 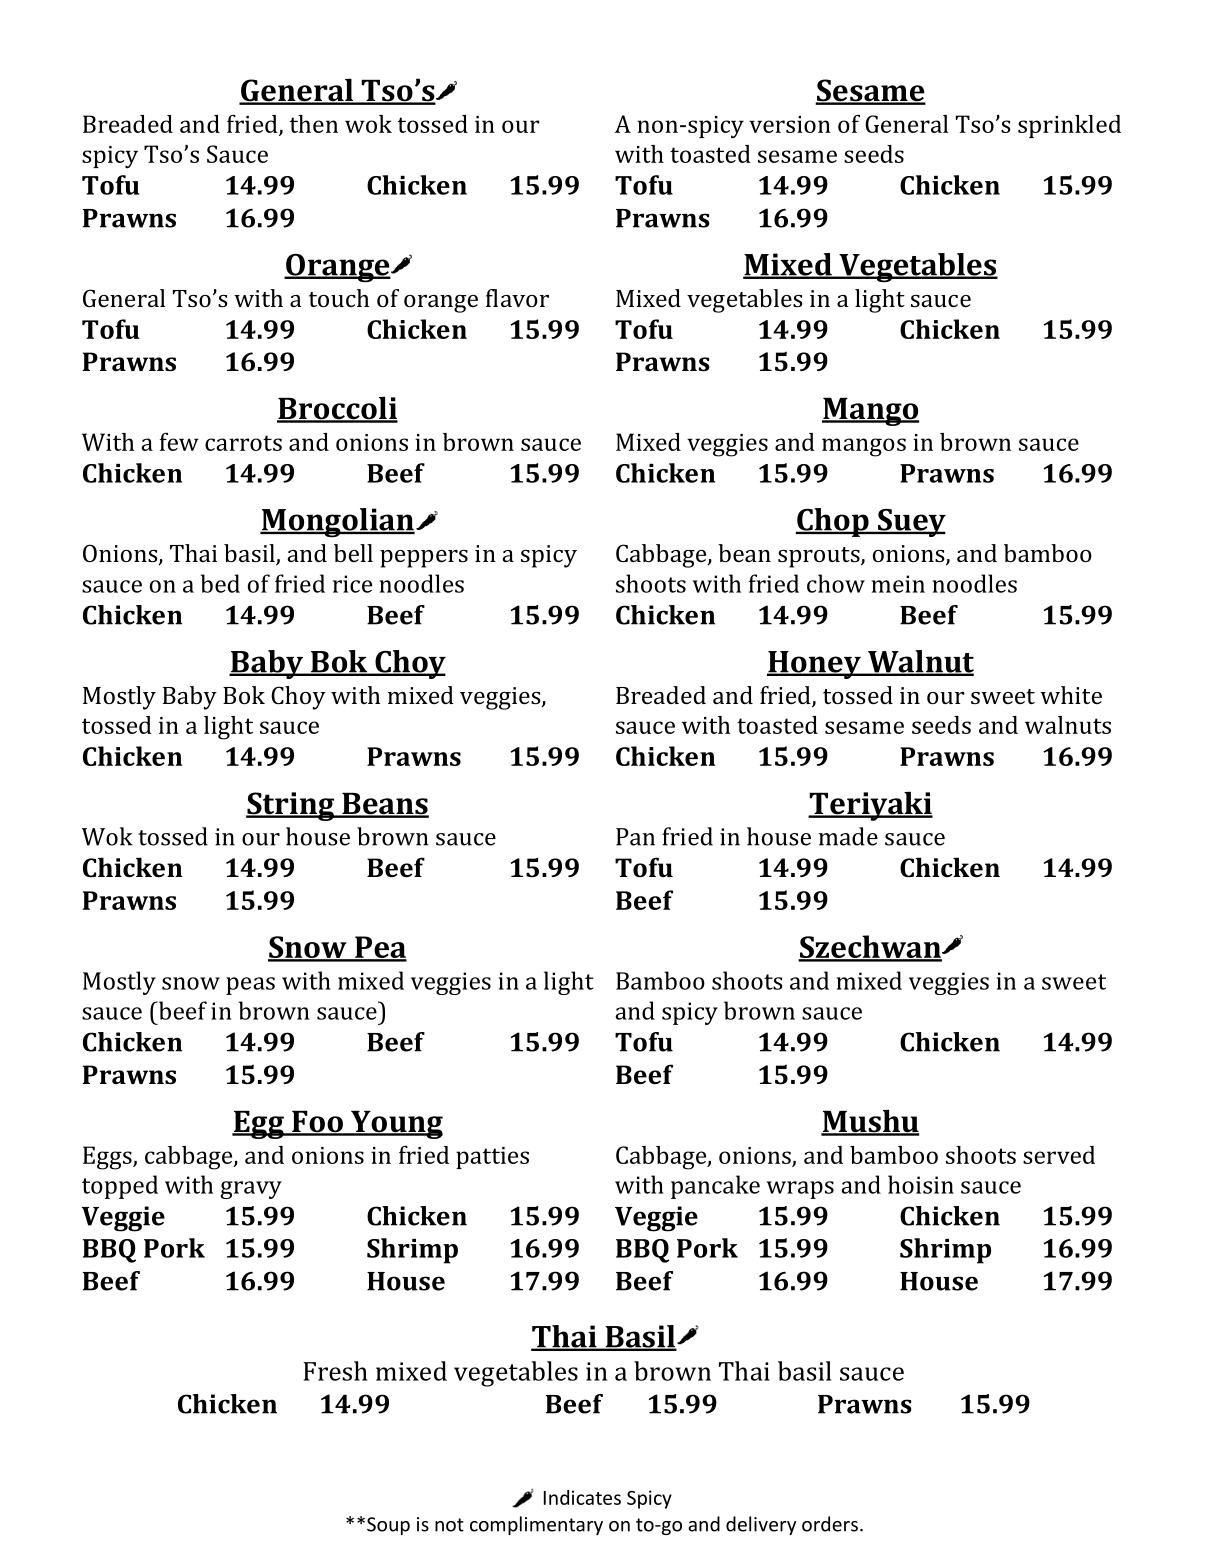 What do you see at coordinates (388, 1526) in the screenshot?
I see `Soup` at bounding box center [388, 1526].
